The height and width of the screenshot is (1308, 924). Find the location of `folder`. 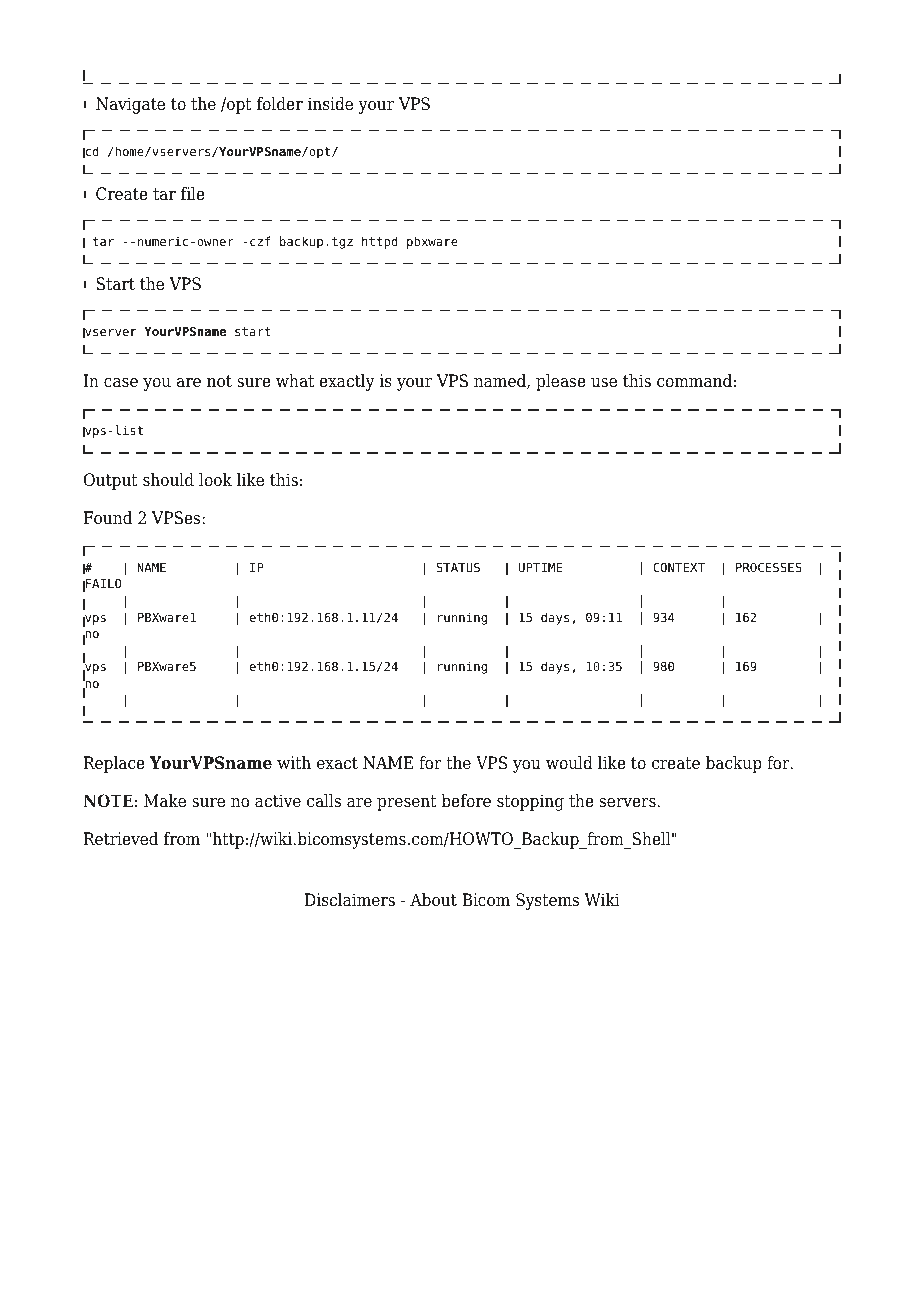

folder is located at coordinates (280, 104).
